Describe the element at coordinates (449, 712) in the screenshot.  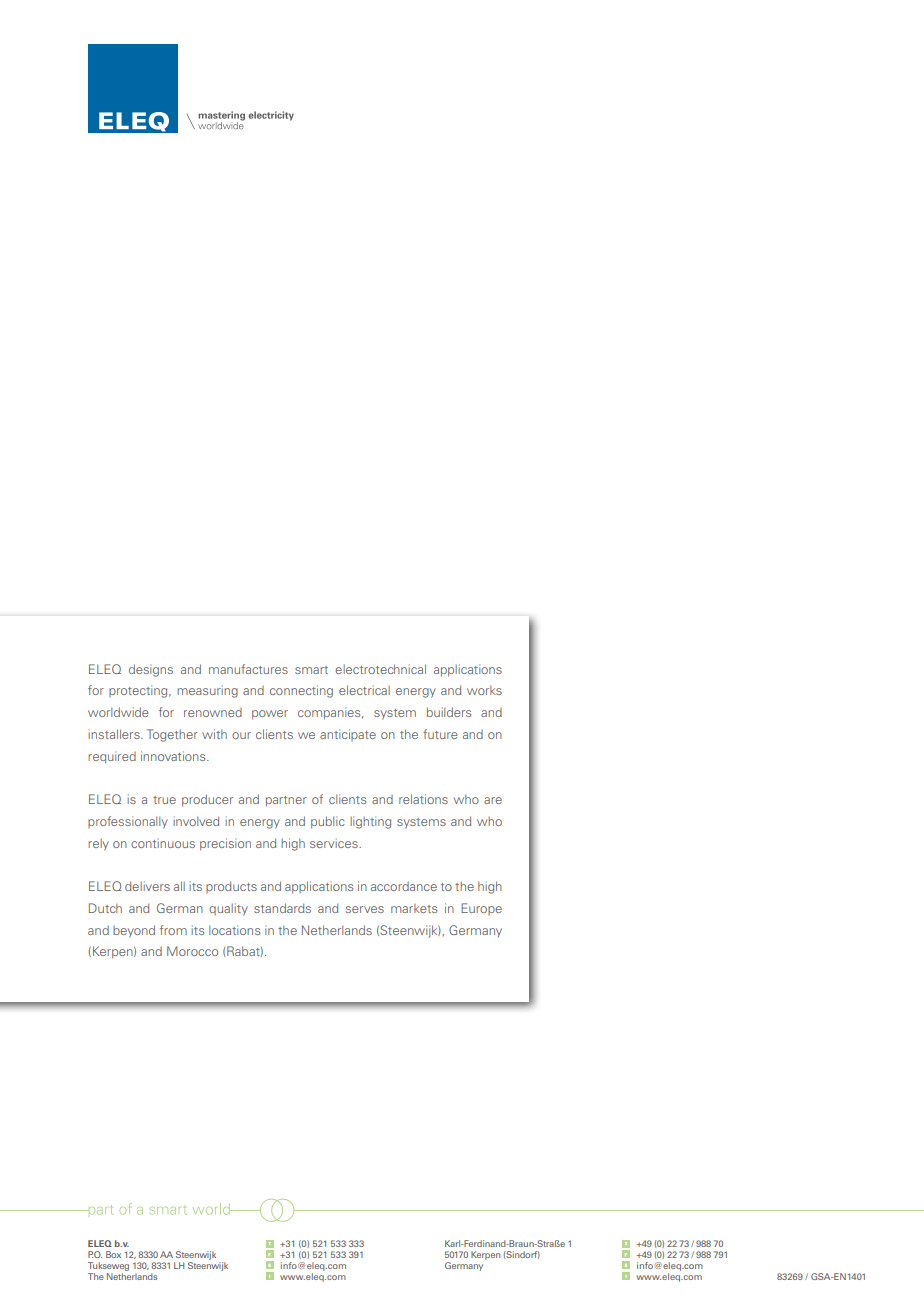
I see `builders` at that location.
